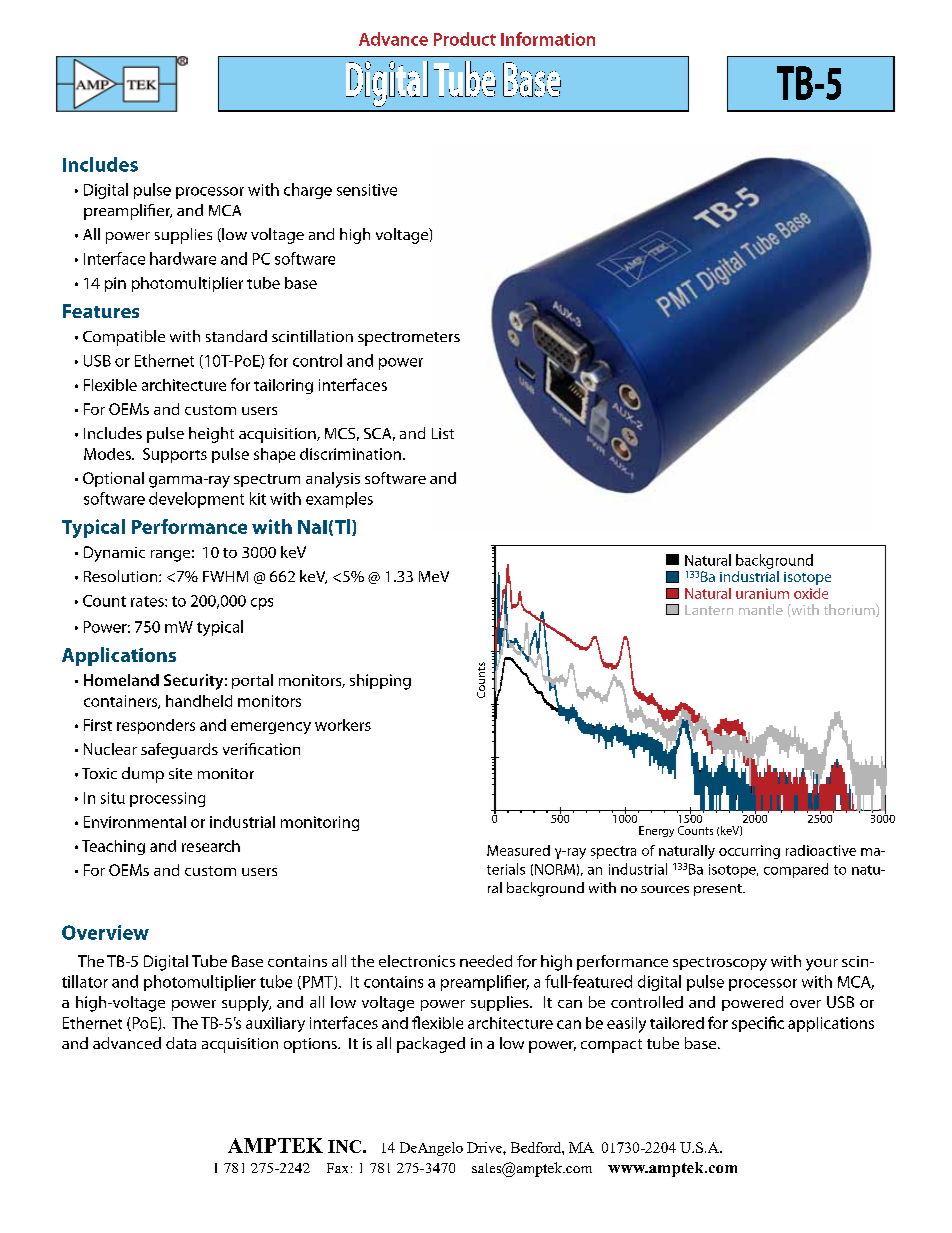 The height and width of the image is (1233, 952). What do you see at coordinates (308, 191) in the image?
I see `charge` at bounding box center [308, 191].
